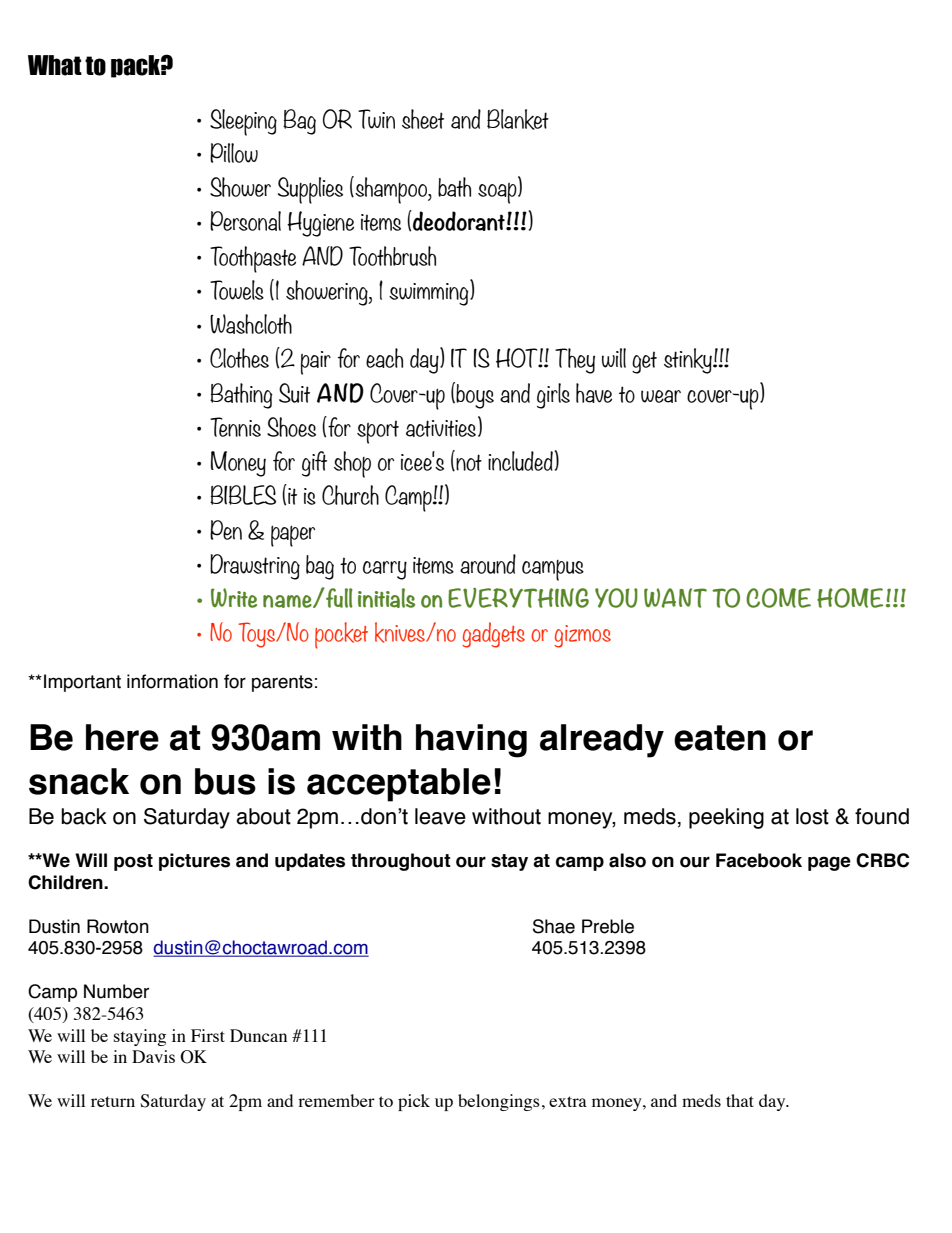  Describe the element at coordinates (499, 1102) in the document. I see `belongings` at that location.
